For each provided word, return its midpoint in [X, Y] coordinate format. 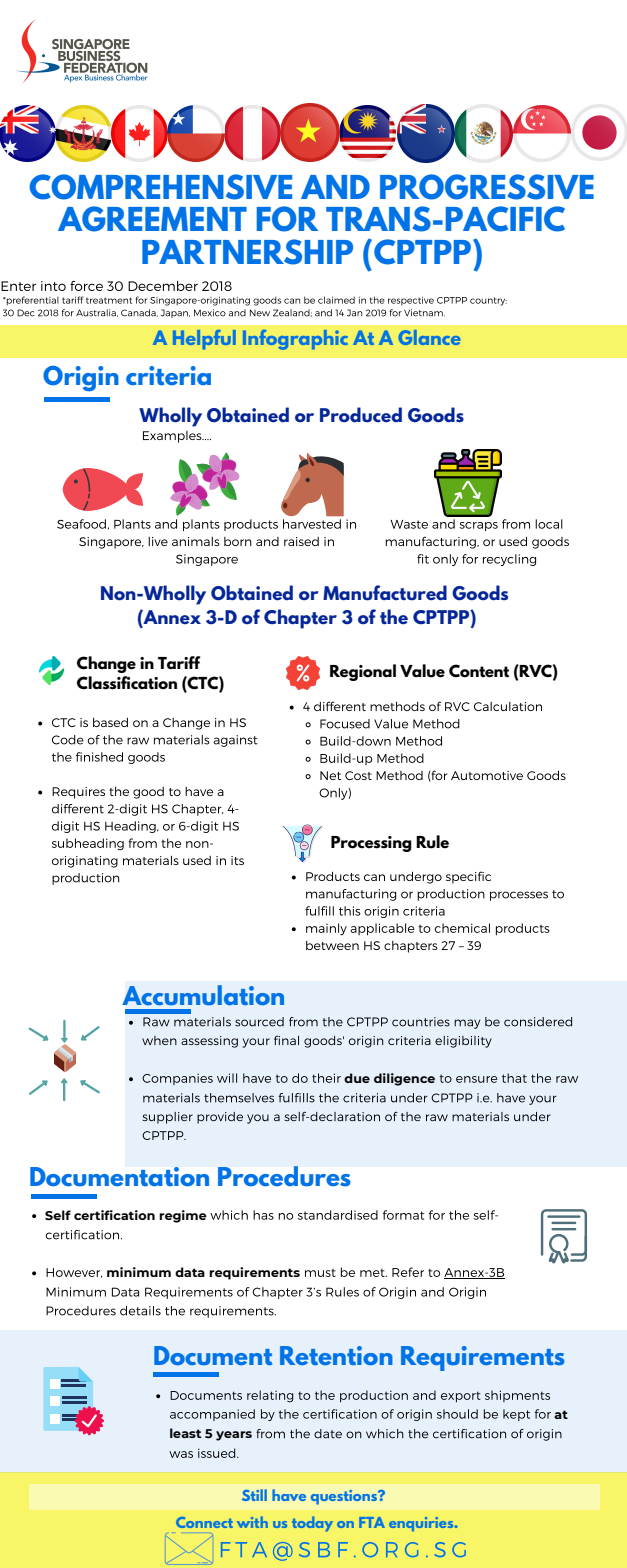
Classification [127, 683]
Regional [363, 672]
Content [479, 671]
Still [254, 1495]
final [286, 1040]
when [159, 1040]
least [186, 1433]
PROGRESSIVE [487, 187]
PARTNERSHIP [247, 252]
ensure [476, 1079]
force [86, 286]
